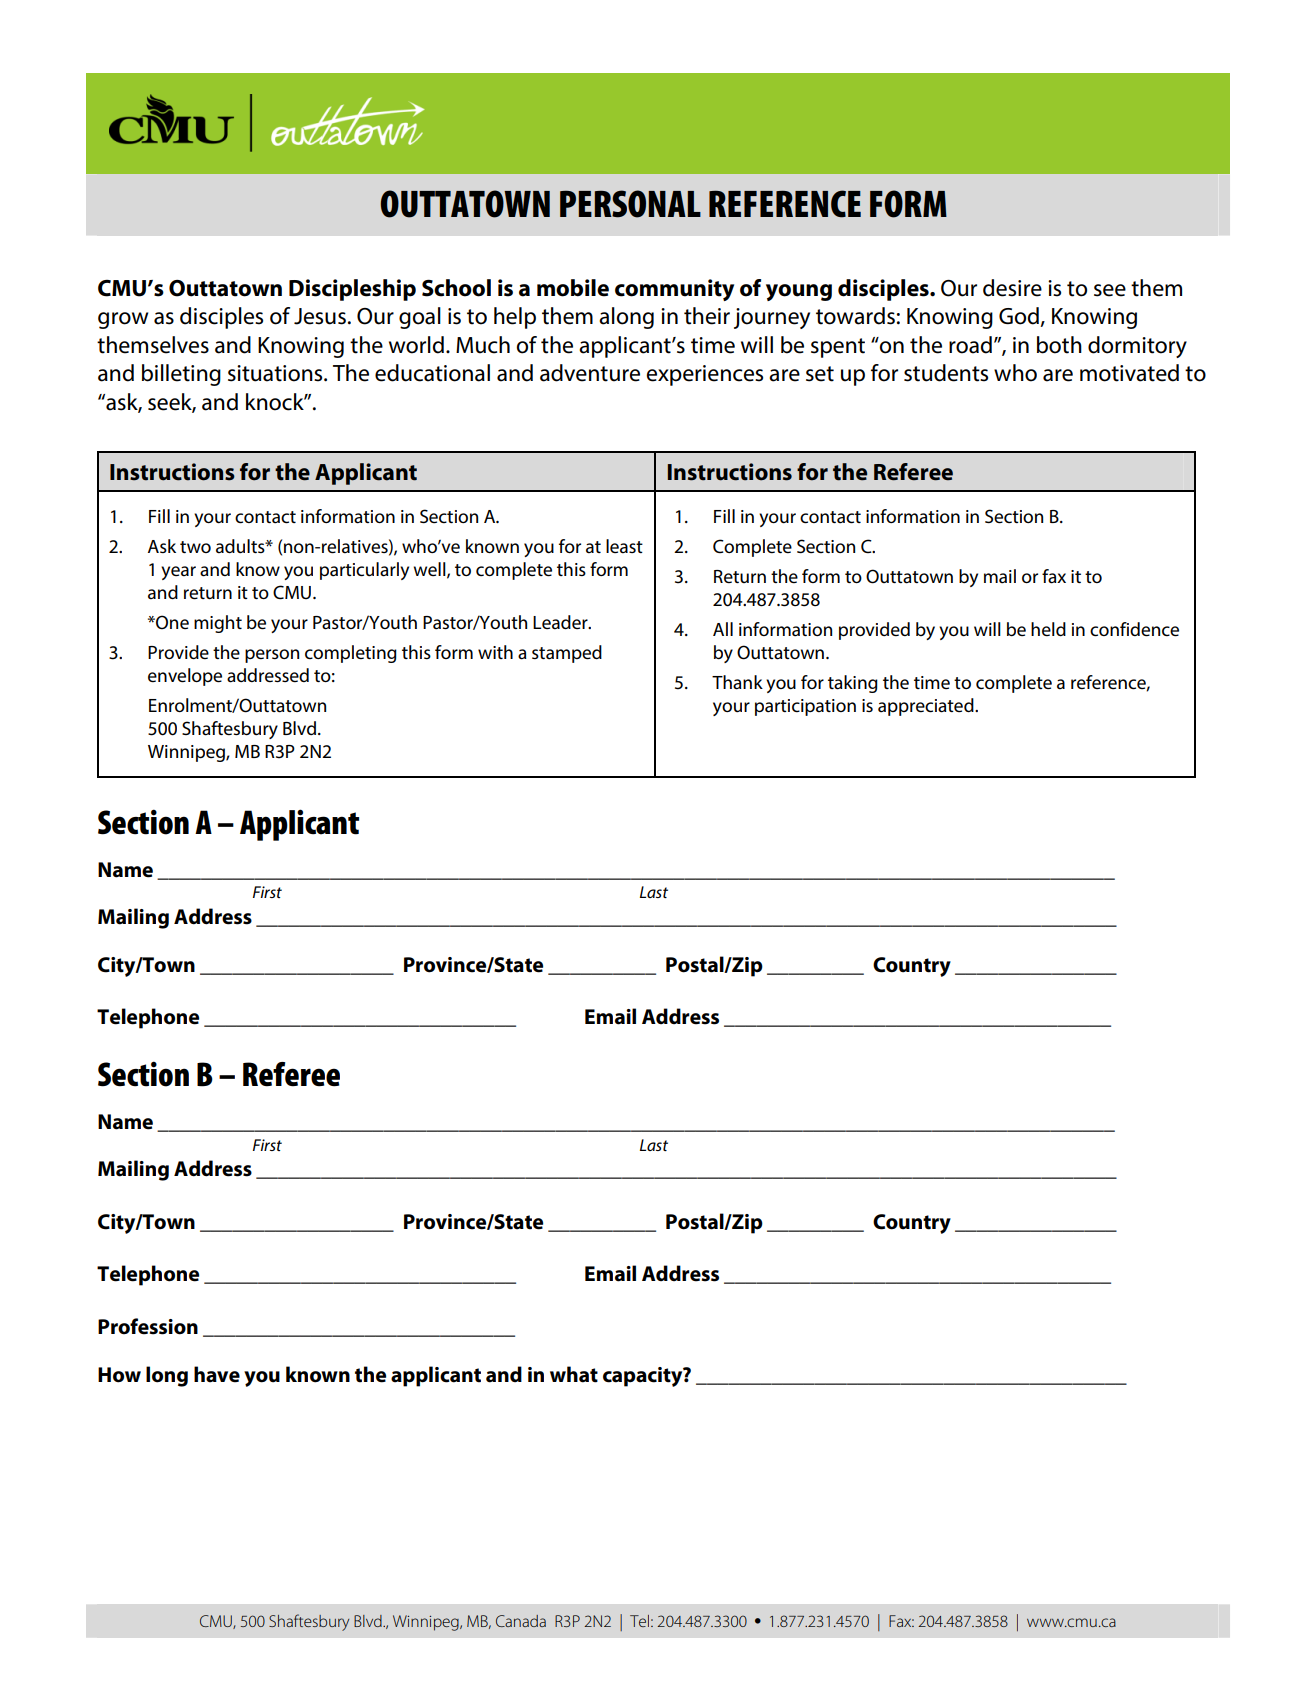  Describe the element at coordinates (674, 290) in the page. I see `community` at that location.
